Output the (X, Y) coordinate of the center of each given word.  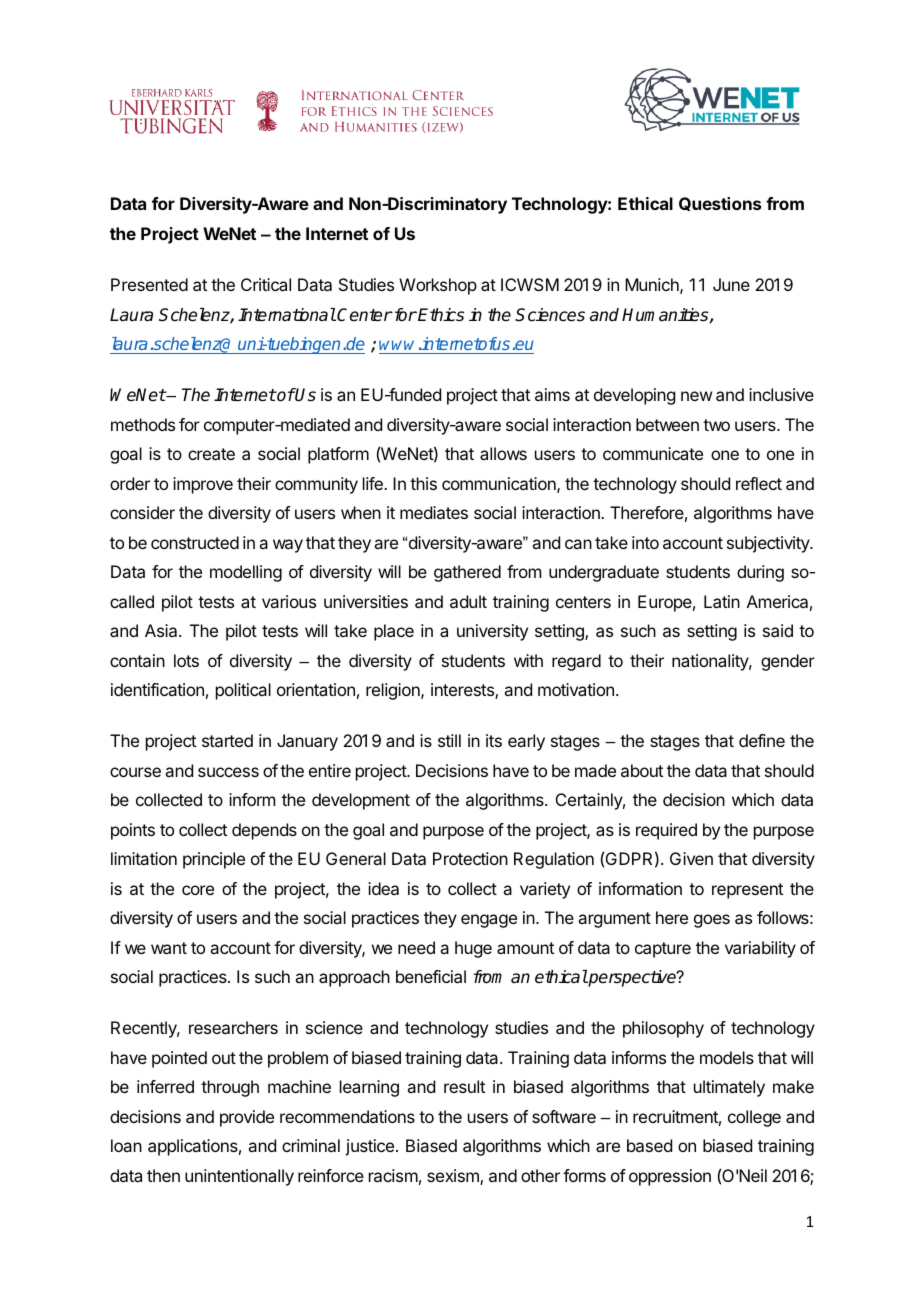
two (716, 425)
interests (463, 691)
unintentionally (239, 1177)
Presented (149, 284)
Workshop (438, 286)
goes (712, 921)
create (211, 454)
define (762, 740)
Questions (720, 204)
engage (489, 921)
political (243, 691)
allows (503, 453)
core (198, 890)
